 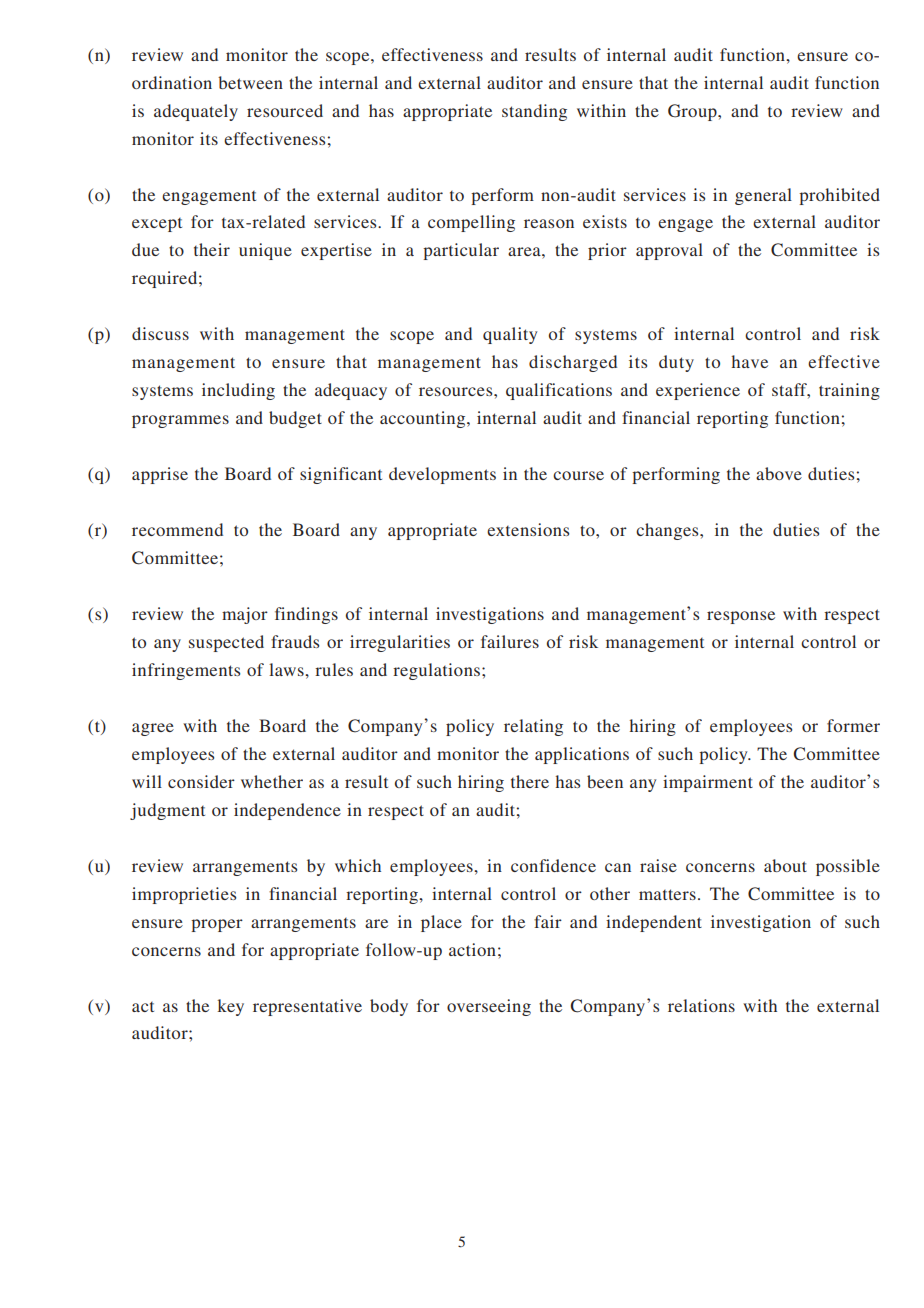 What do you see at coordinates (177, 529) in the screenshot?
I see `recommend` at bounding box center [177, 529].
